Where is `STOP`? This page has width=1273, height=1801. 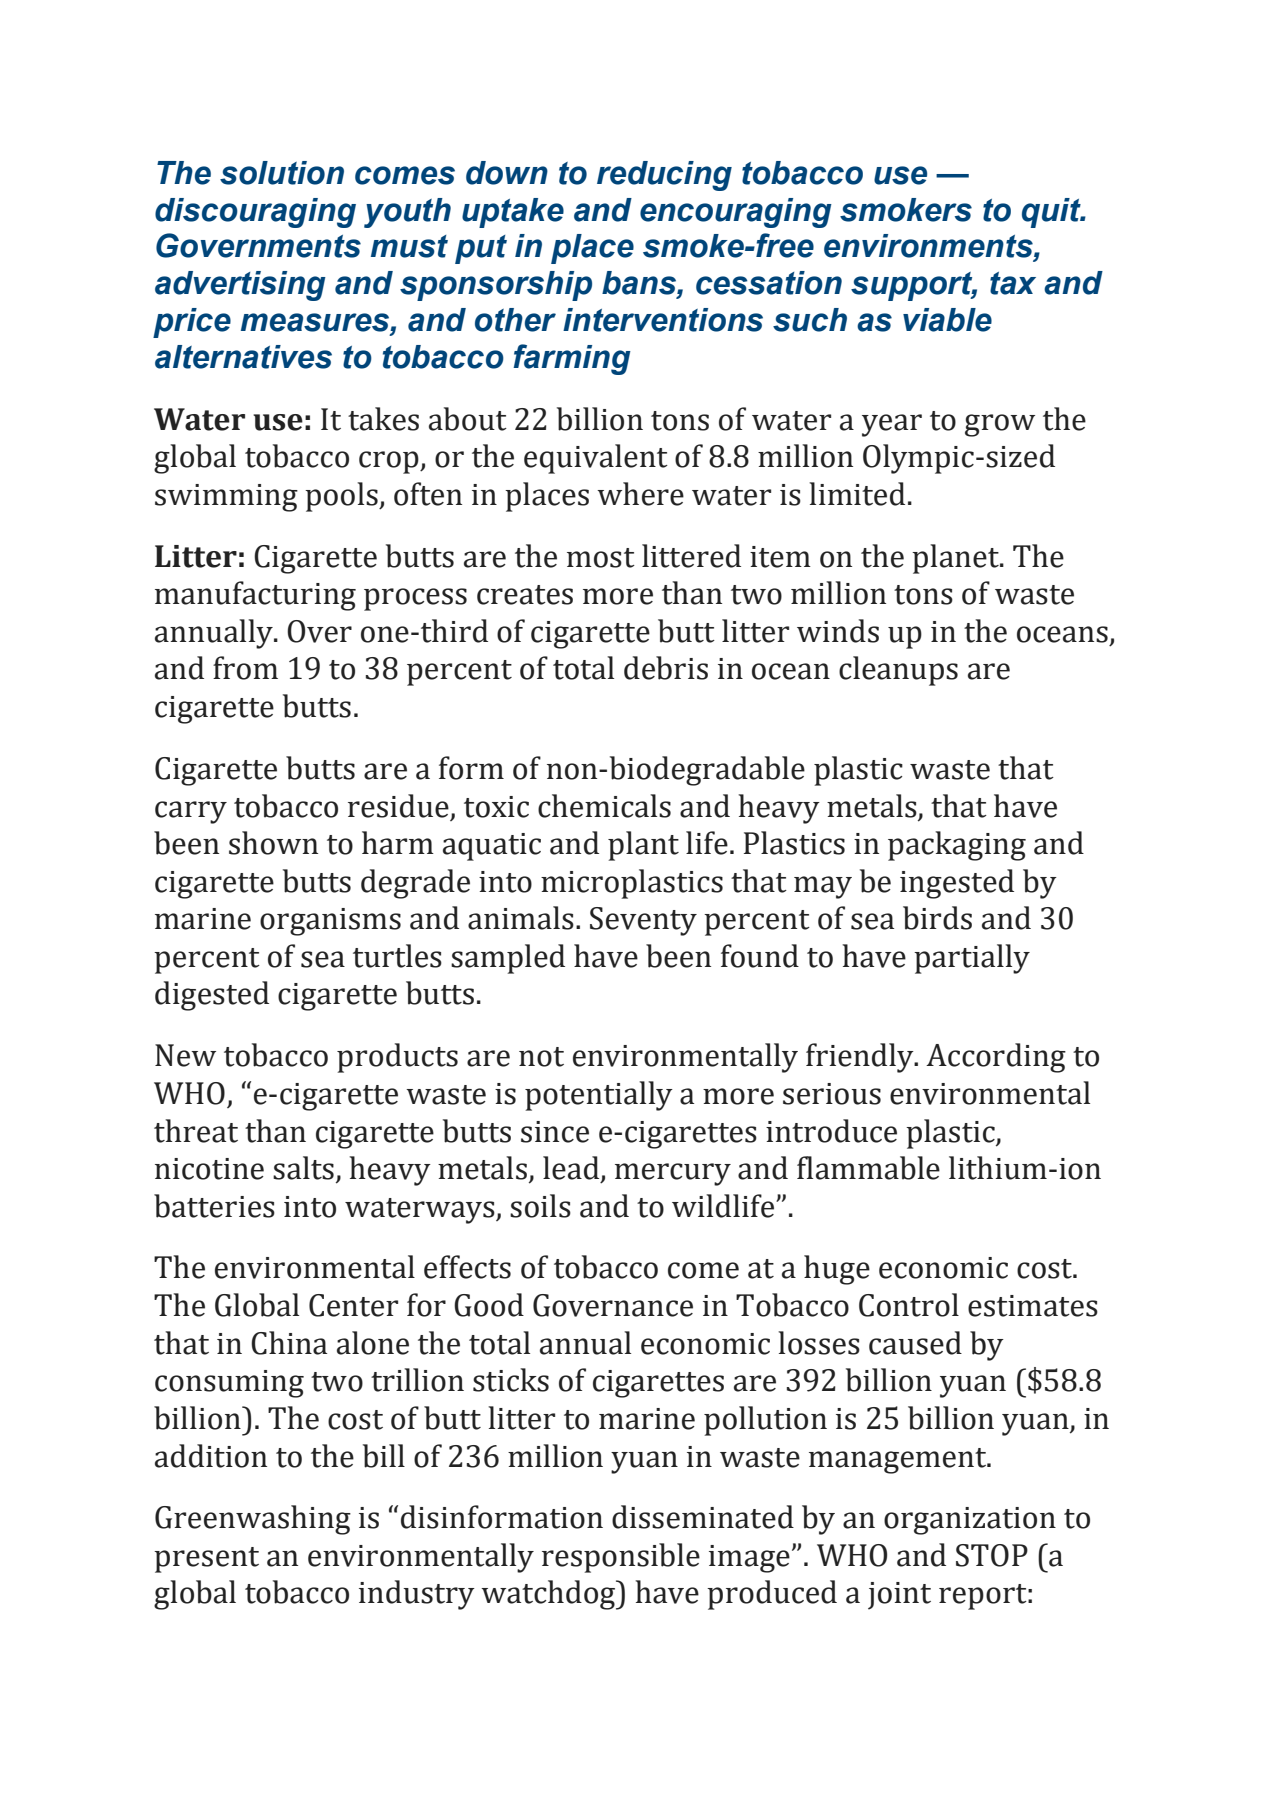 STOP is located at coordinates (992, 1555).
